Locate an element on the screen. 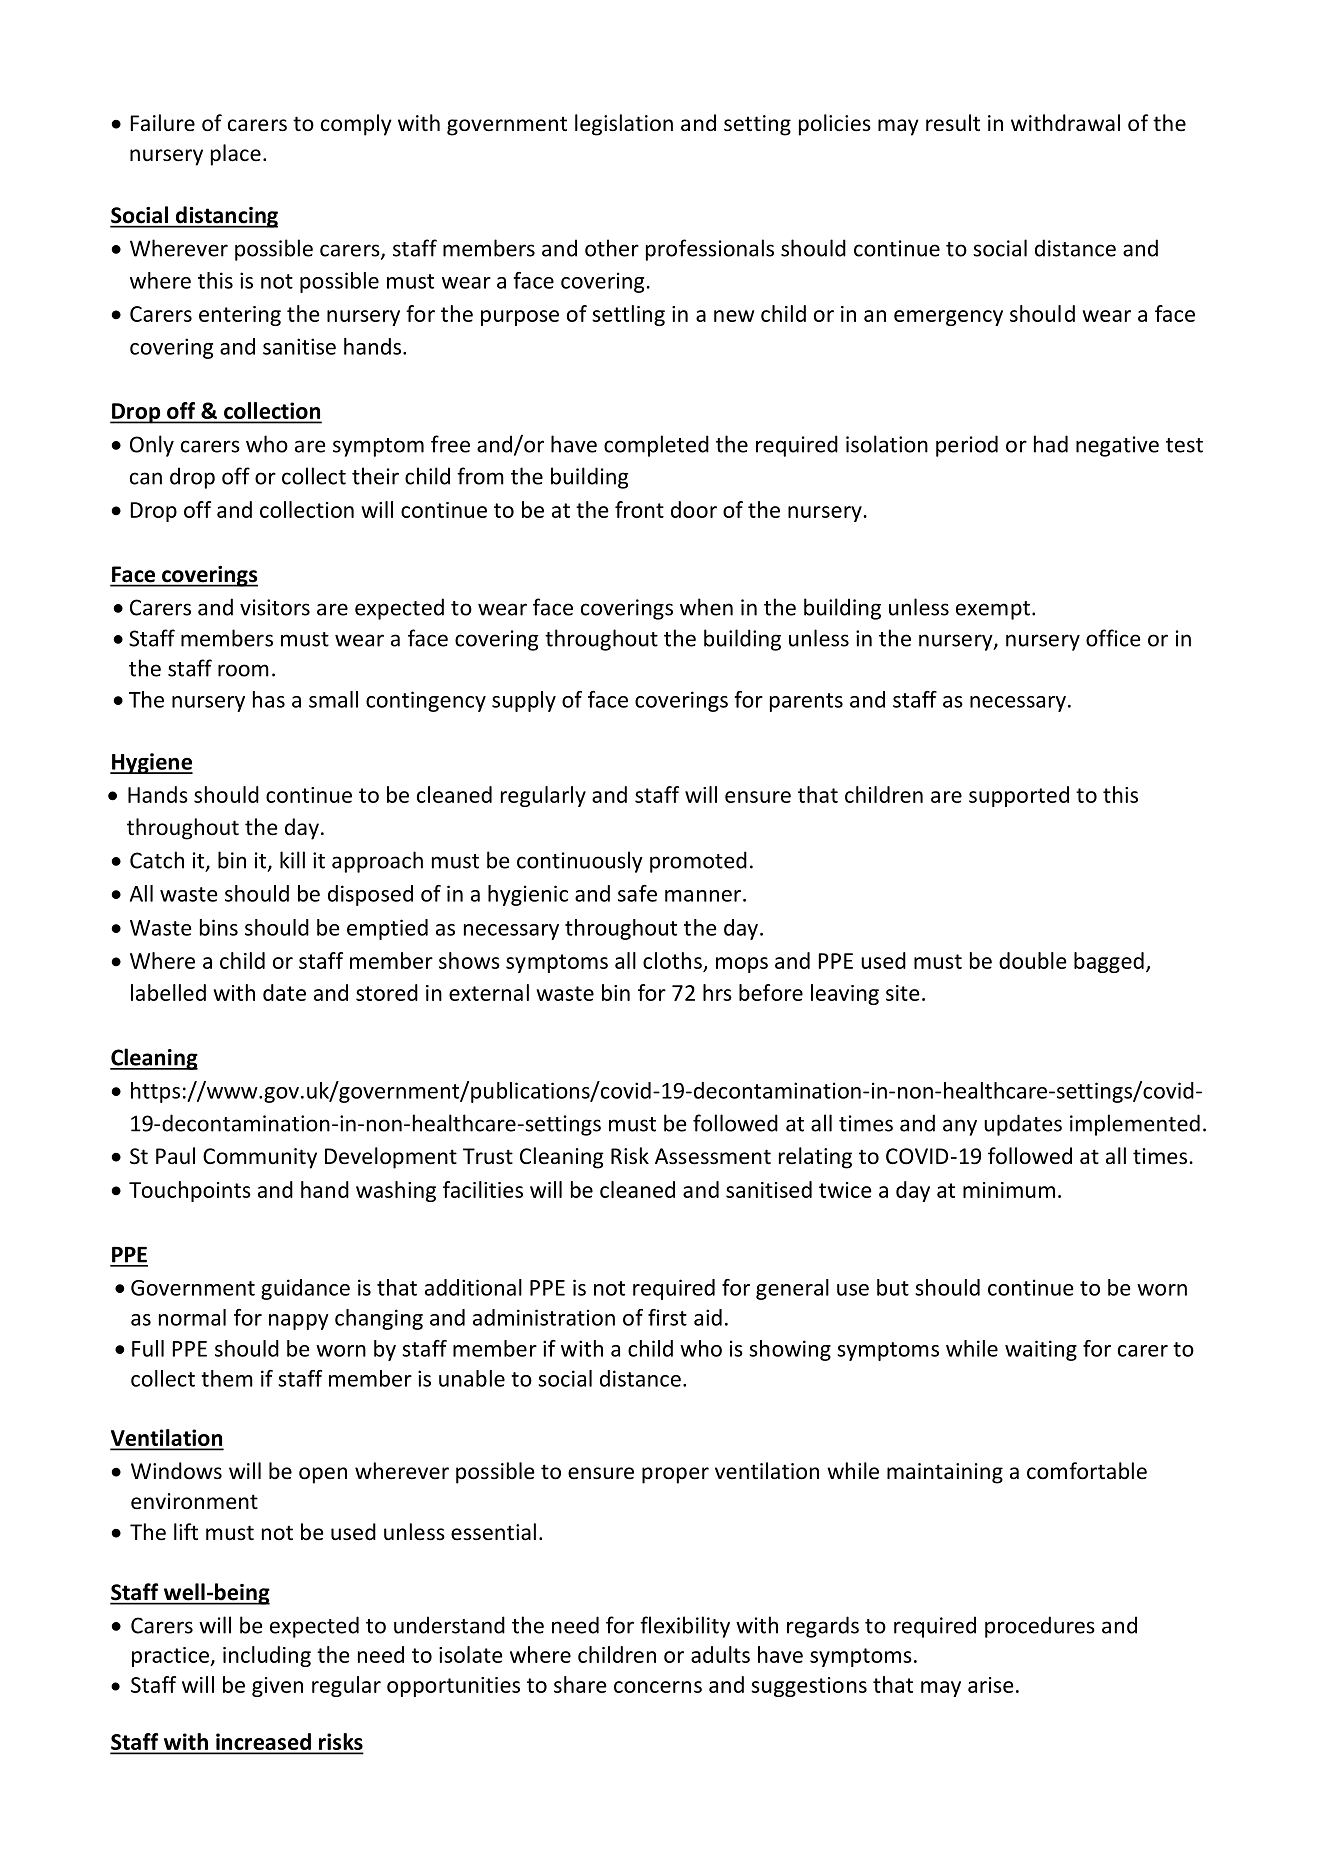 This screenshot has height=1868, width=1320. double is located at coordinates (1033, 960).
